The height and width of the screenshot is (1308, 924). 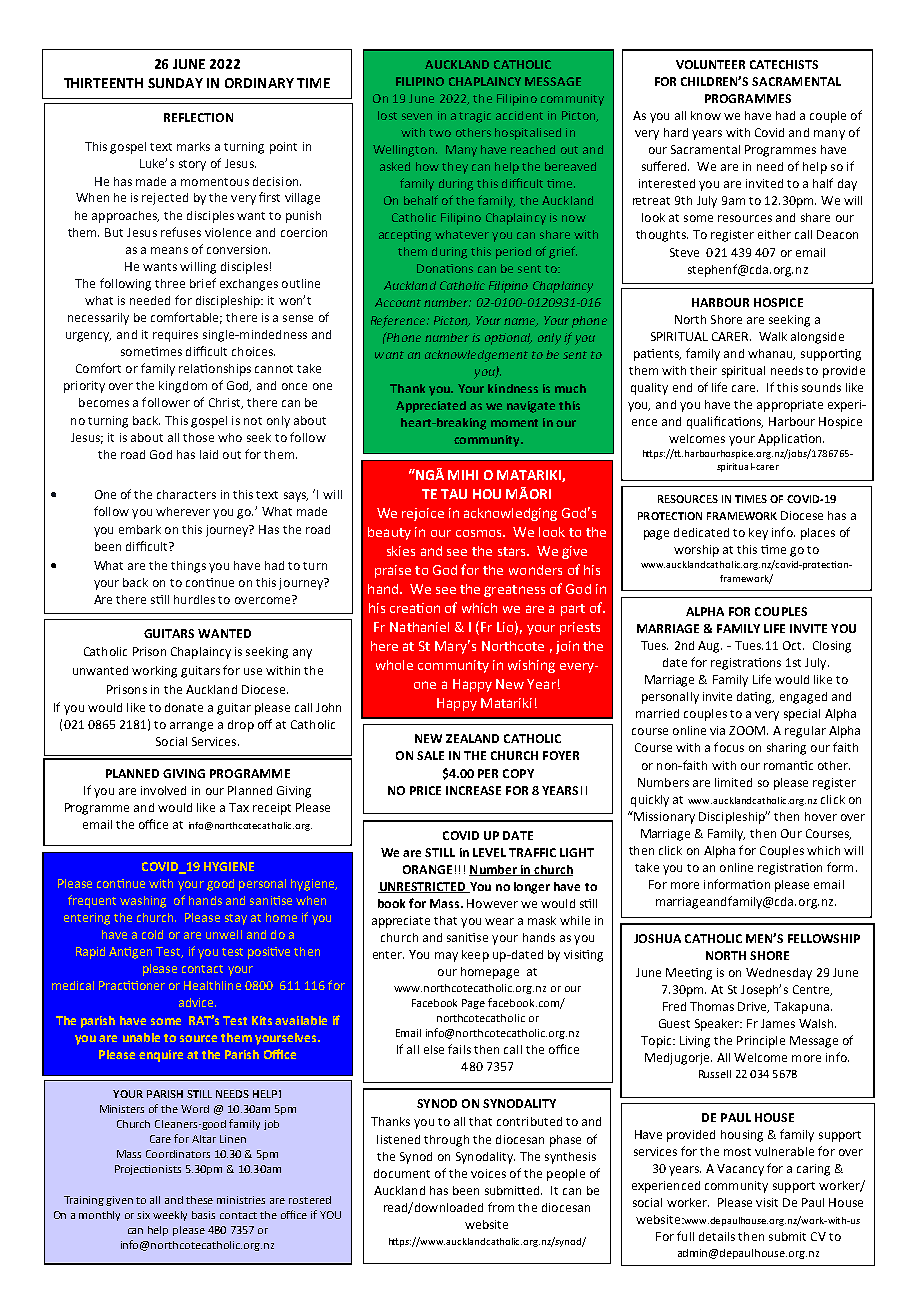 What do you see at coordinates (733, 782) in the screenshot?
I see `limited` at bounding box center [733, 782].
